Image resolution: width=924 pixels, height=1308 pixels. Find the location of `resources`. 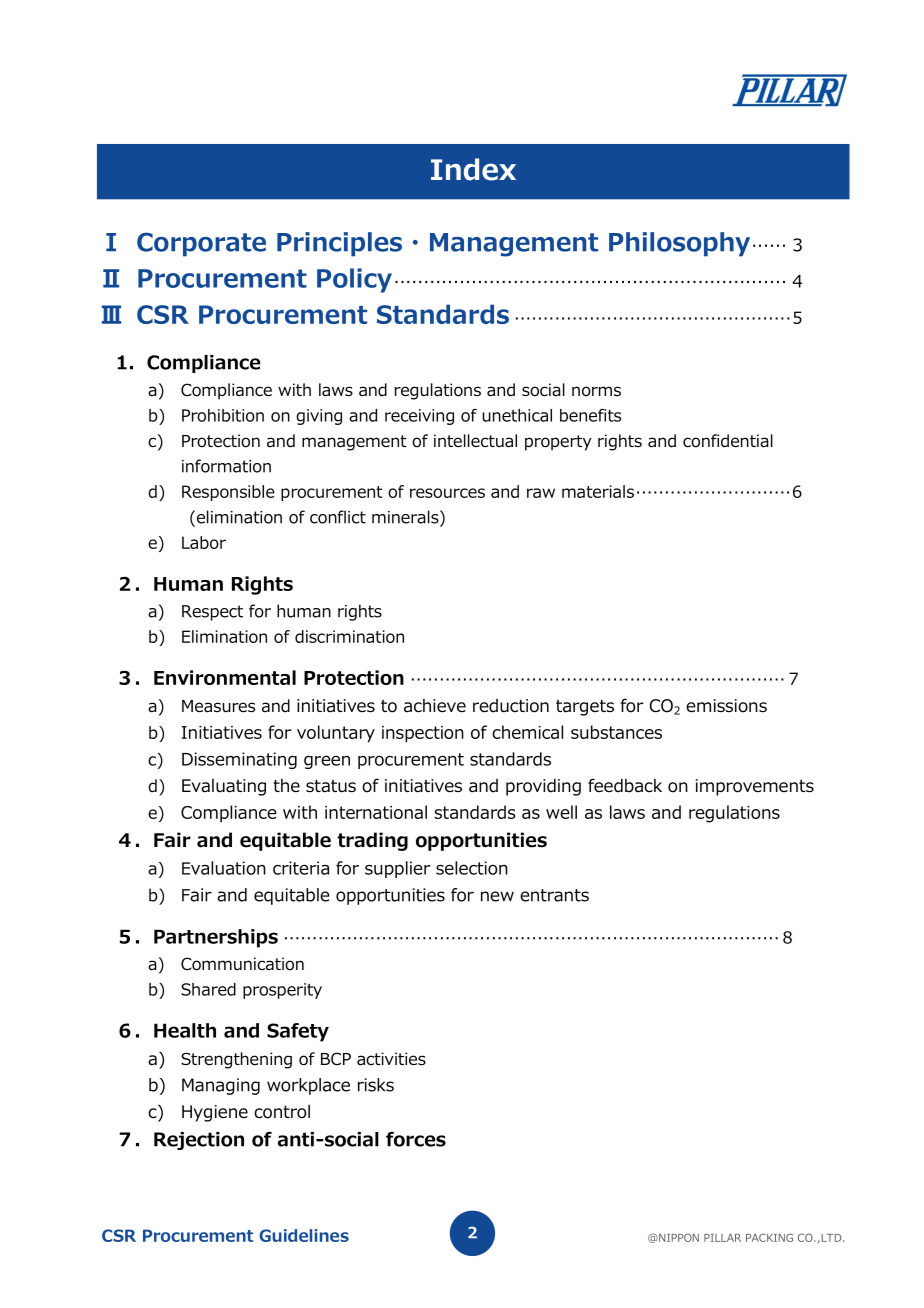

resources is located at coordinates (447, 493).
